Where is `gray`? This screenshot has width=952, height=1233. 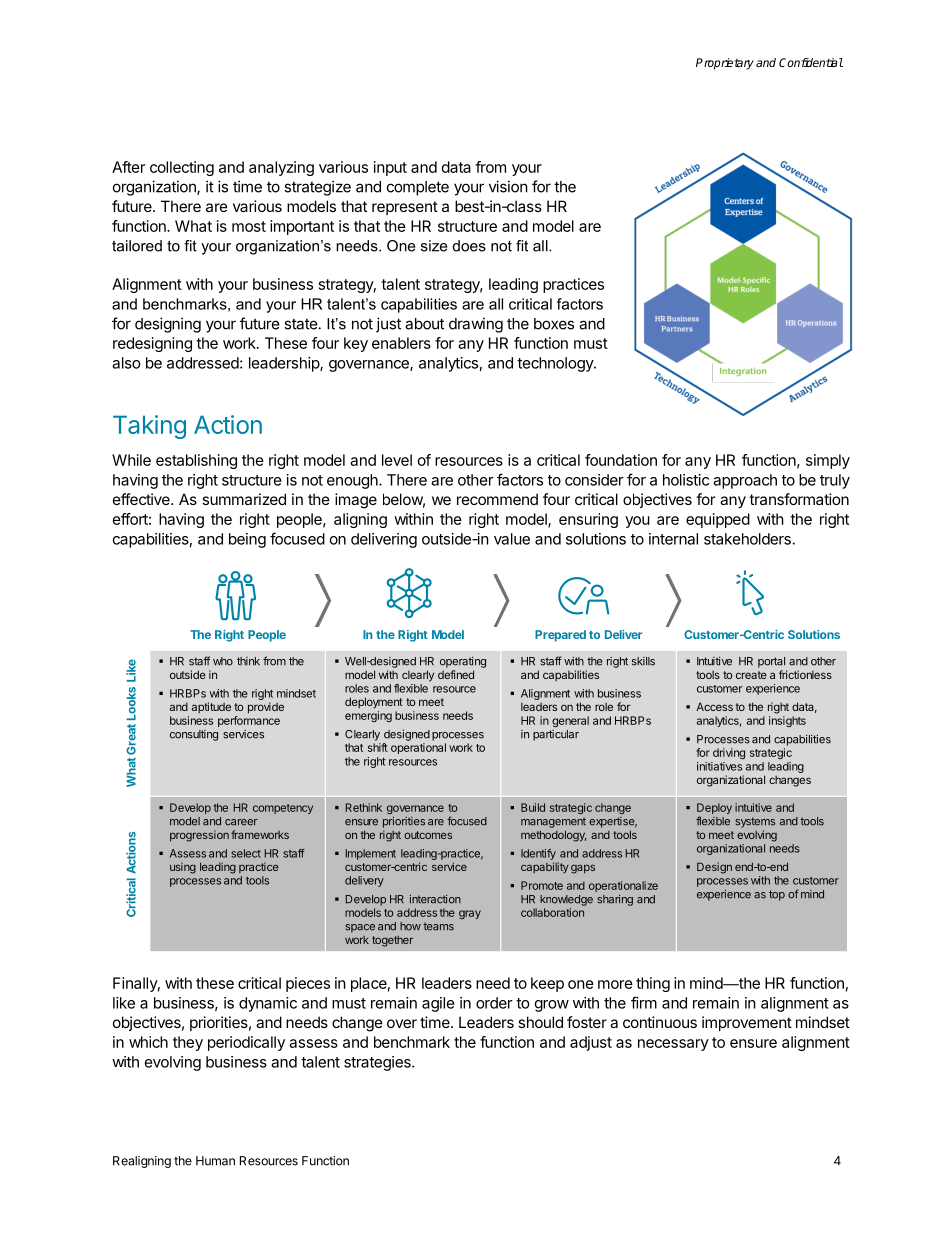
gray is located at coordinates (470, 914).
